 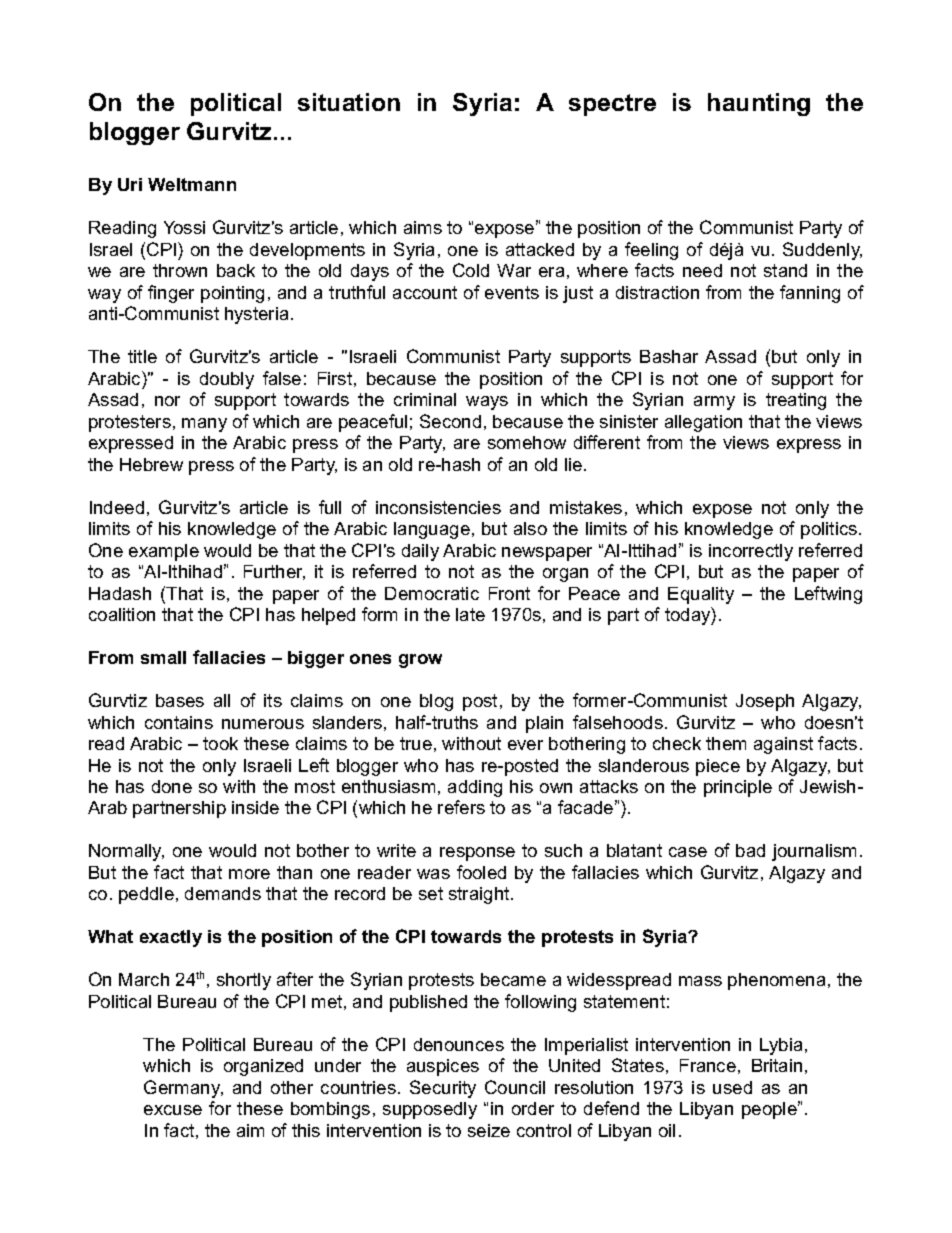 I want to click on late, so click(x=470, y=614).
